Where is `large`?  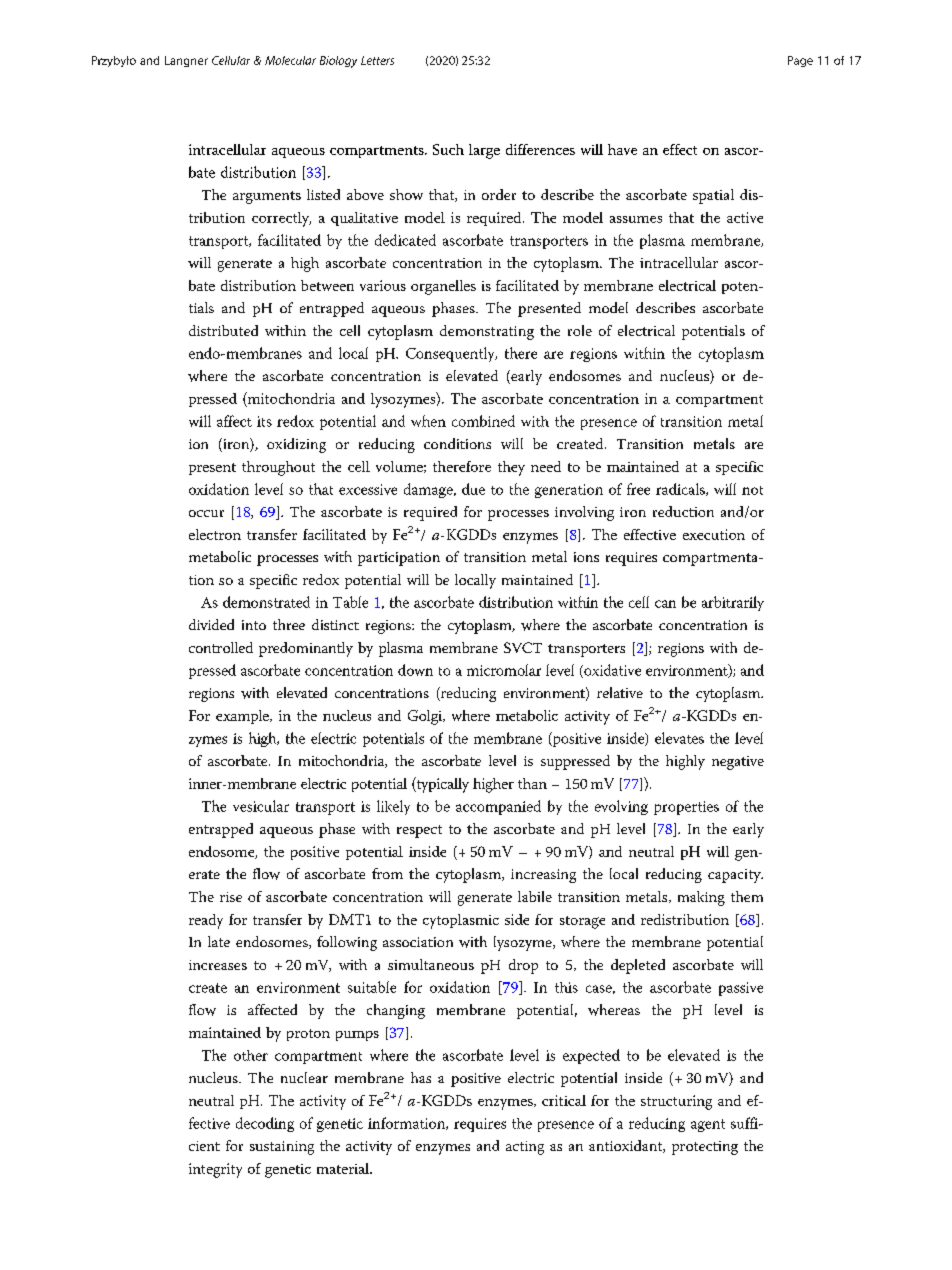 large is located at coordinates (484, 151).
